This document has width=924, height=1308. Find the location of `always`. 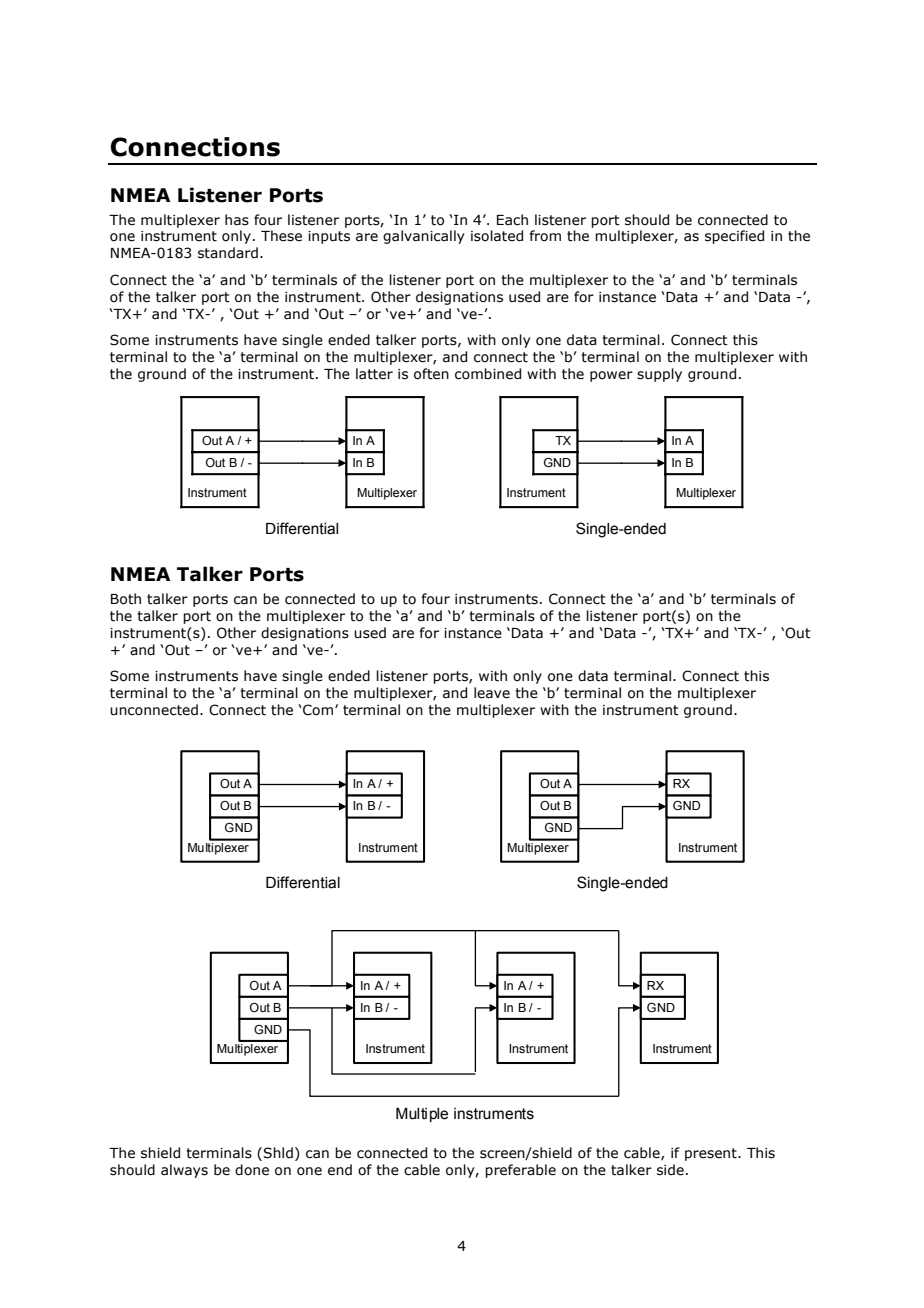

always is located at coordinates (184, 1171).
